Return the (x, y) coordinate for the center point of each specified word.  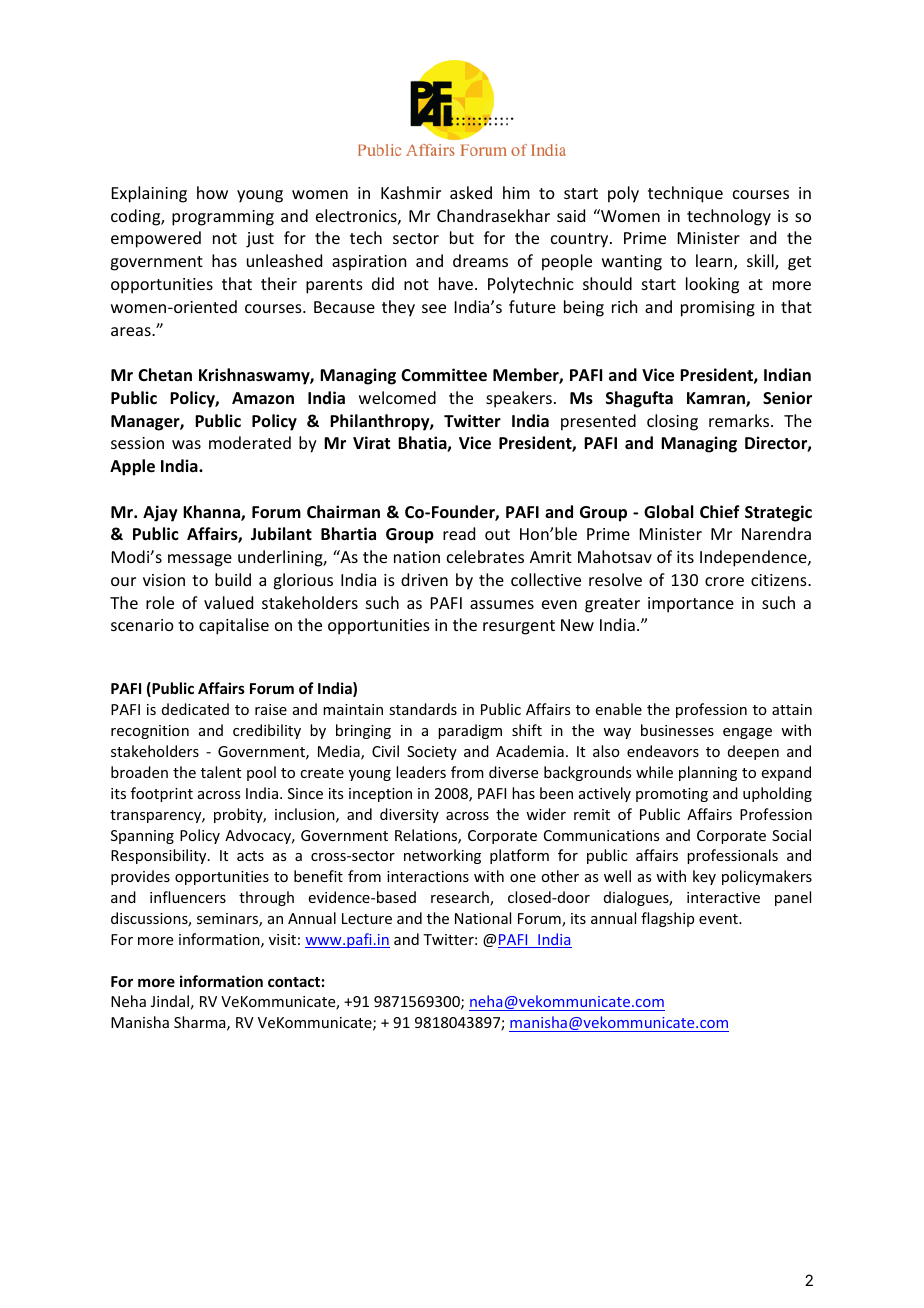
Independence (754, 558)
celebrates (485, 556)
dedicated (195, 709)
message (200, 560)
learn (715, 262)
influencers (188, 897)
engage (747, 733)
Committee (444, 375)
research (461, 898)
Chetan (165, 374)
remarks (740, 420)
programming (223, 218)
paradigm (470, 731)
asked (471, 192)
